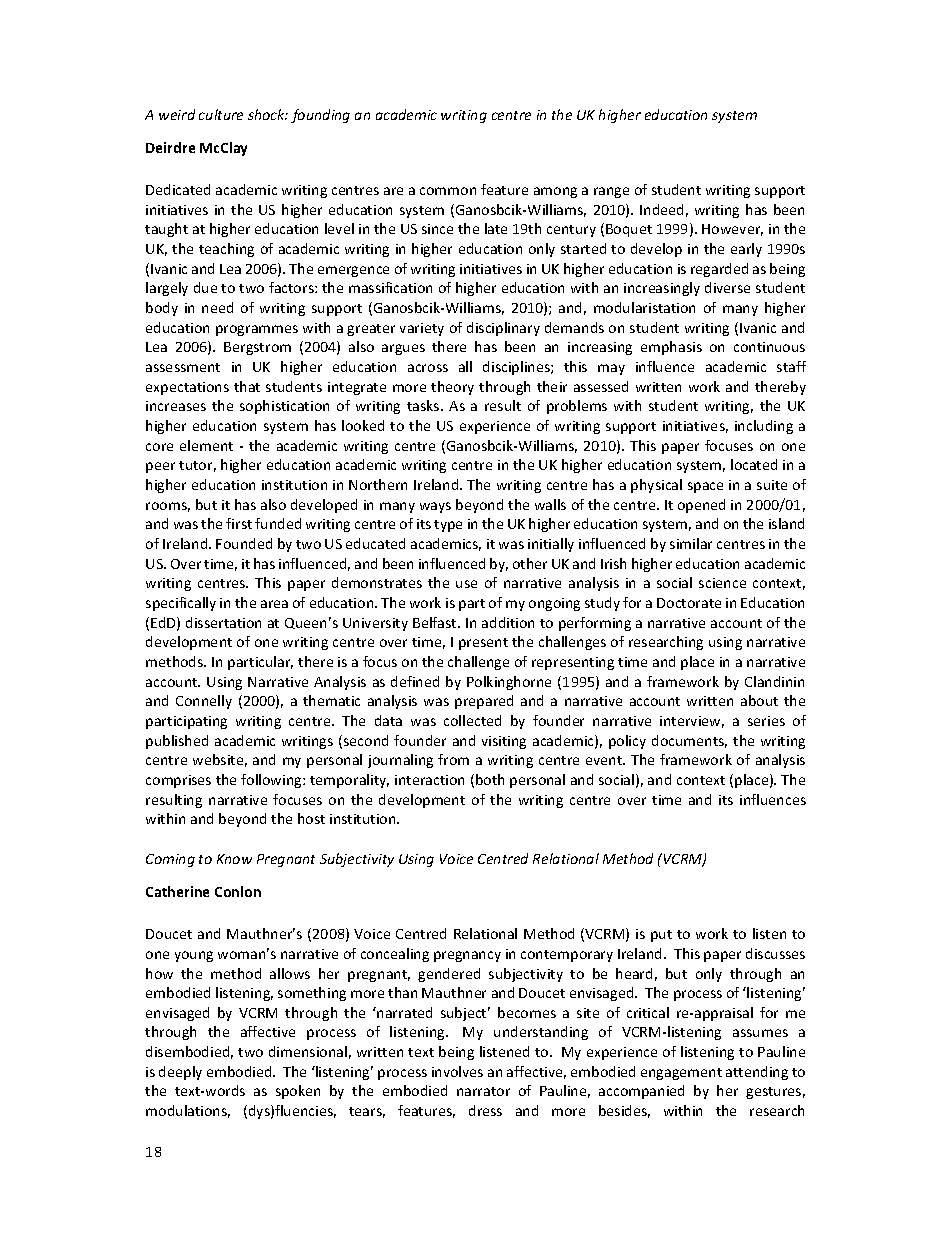 This screenshot has height=1233, width=952. Describe the element at coordinates (508, 622) in the screenshot. I see `addition` at that location.
